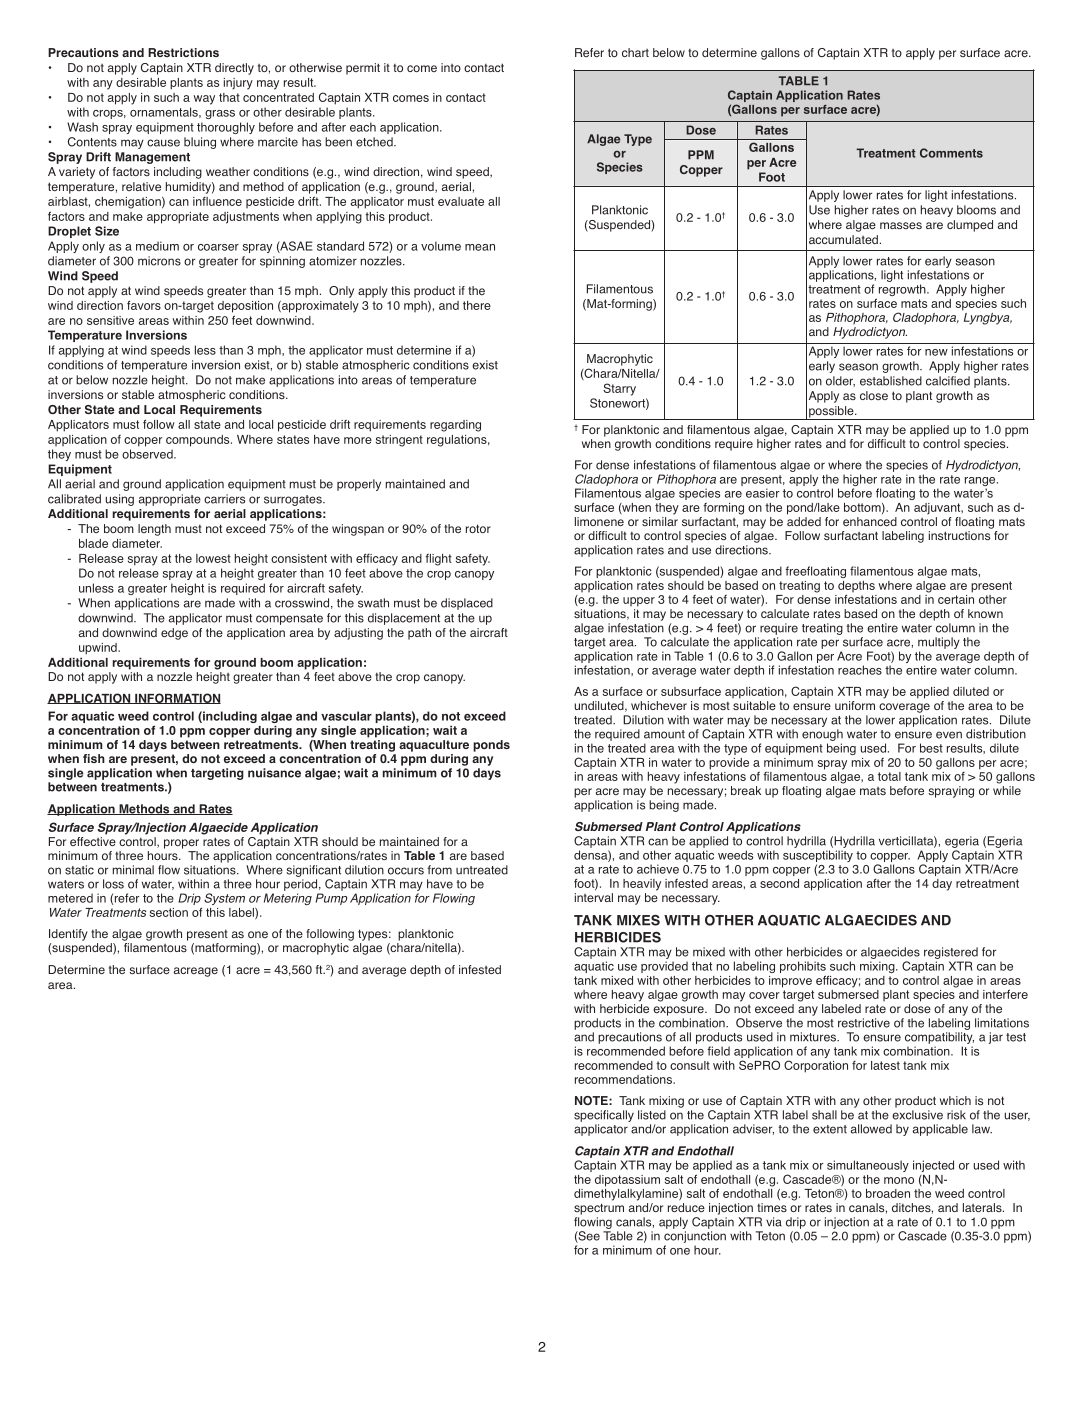  What do you see at coordinates (951, 954) in the screenshot?
I see `registered` at bounding box center [951, 954].
